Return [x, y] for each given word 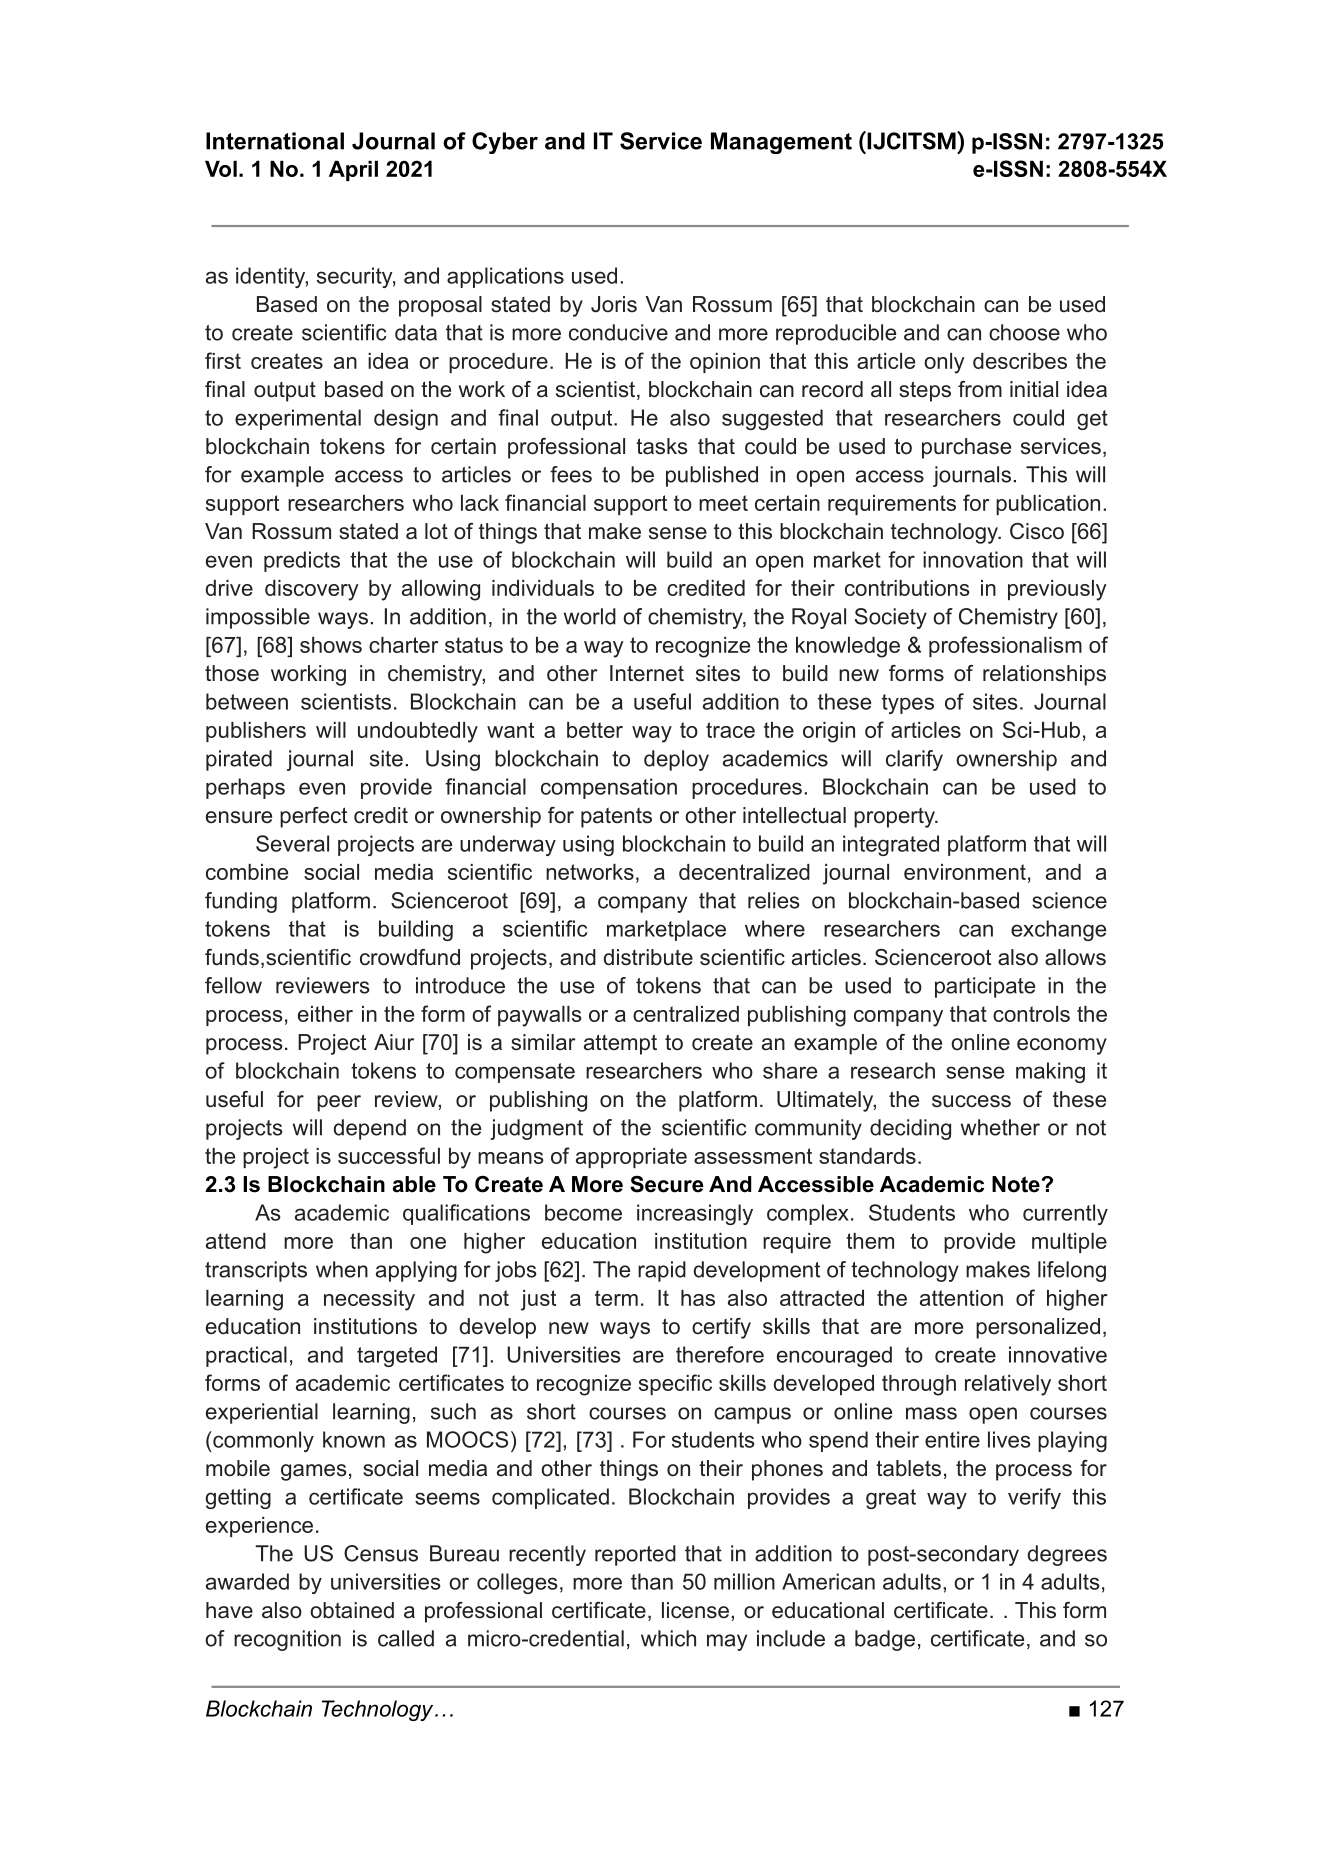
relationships [1044, 675]
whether [1000, 1127]
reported [635, 1555]
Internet [647, 673]
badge [885, 1640]
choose [1024, 332]
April [353, 171]
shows [331, 645]
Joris [614, 304]
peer [339, 1103]
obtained [352, 1610]
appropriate [631, 1158]
